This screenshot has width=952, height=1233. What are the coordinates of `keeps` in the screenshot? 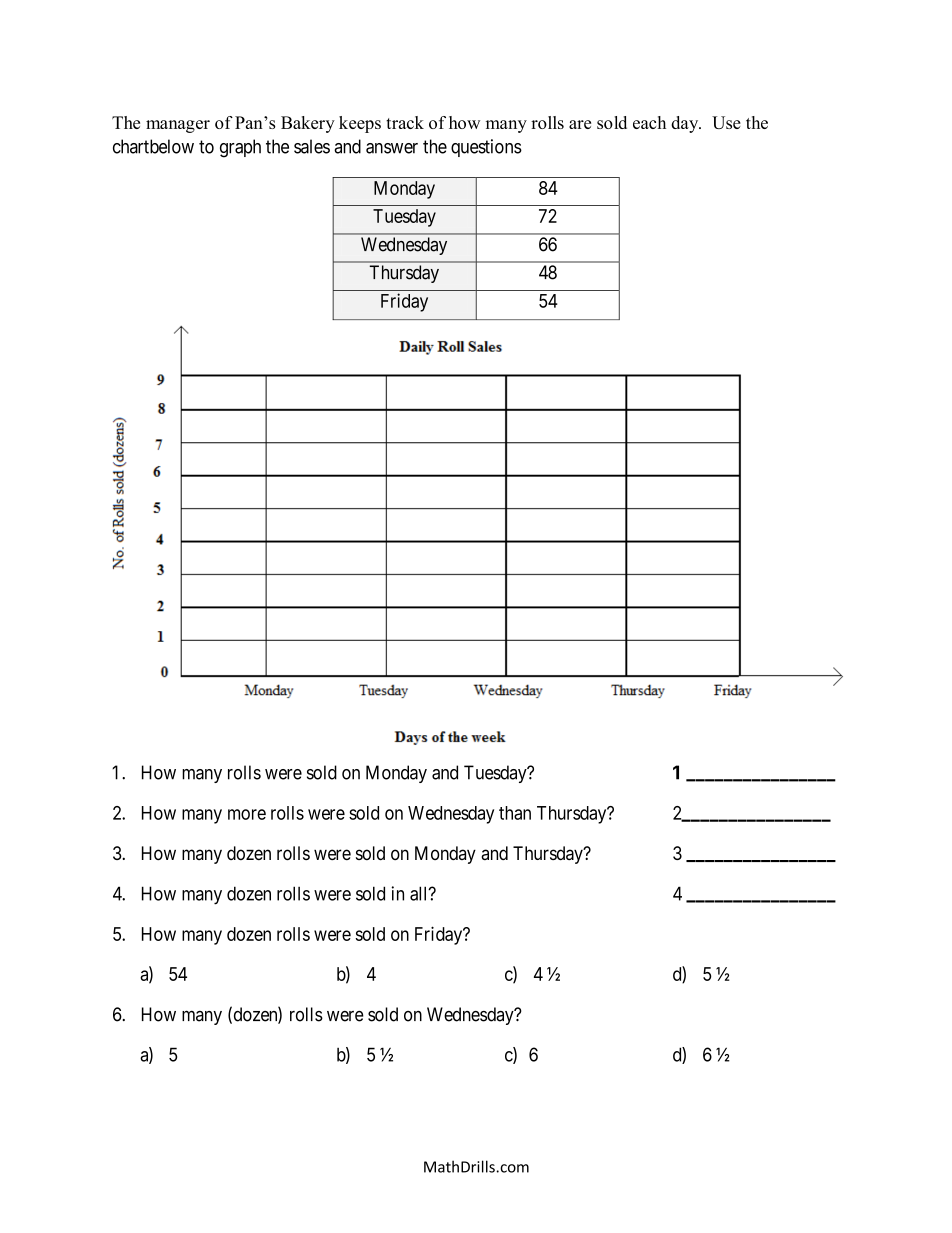 It's located at (360, 124).
